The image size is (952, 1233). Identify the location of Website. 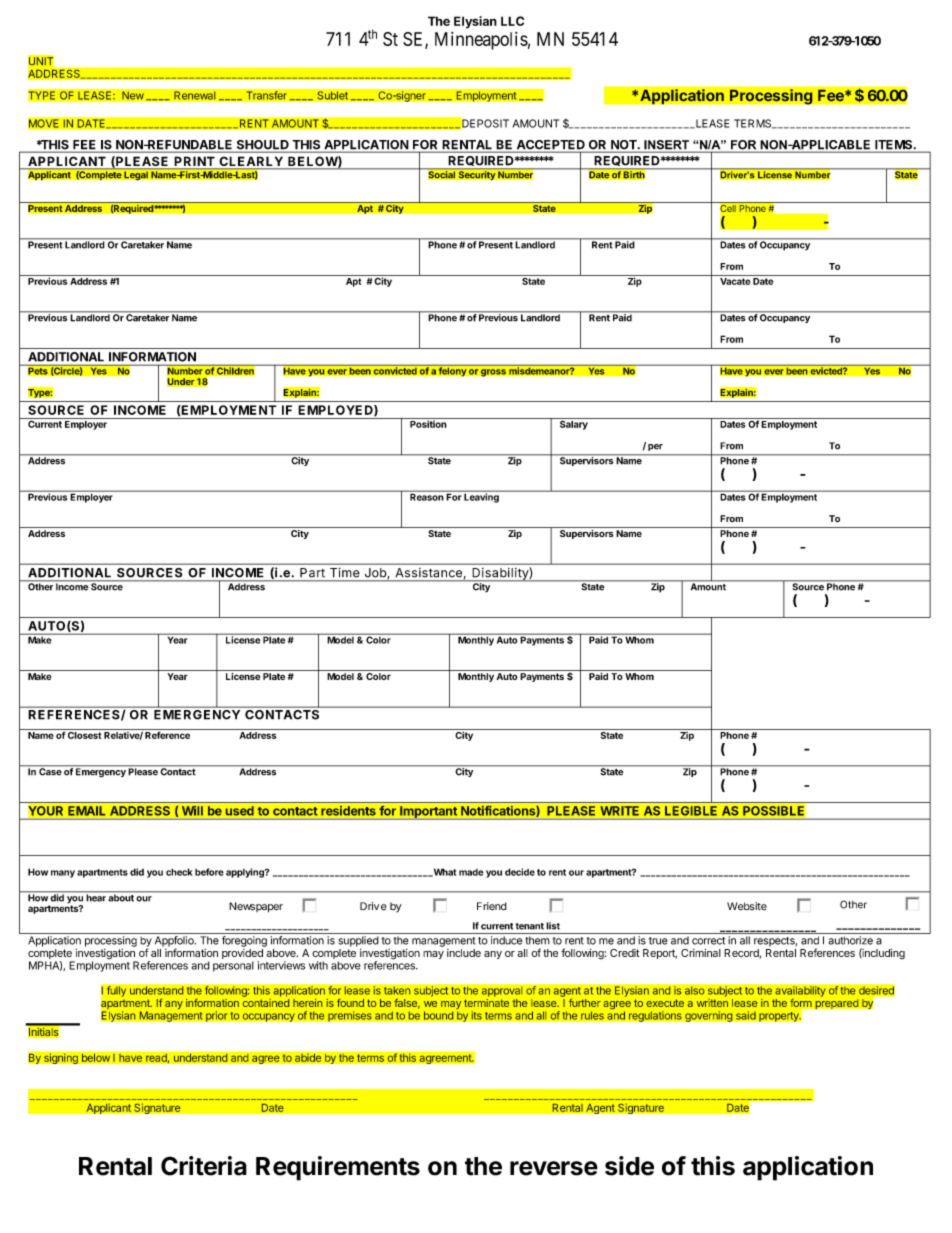
(747, 906).
